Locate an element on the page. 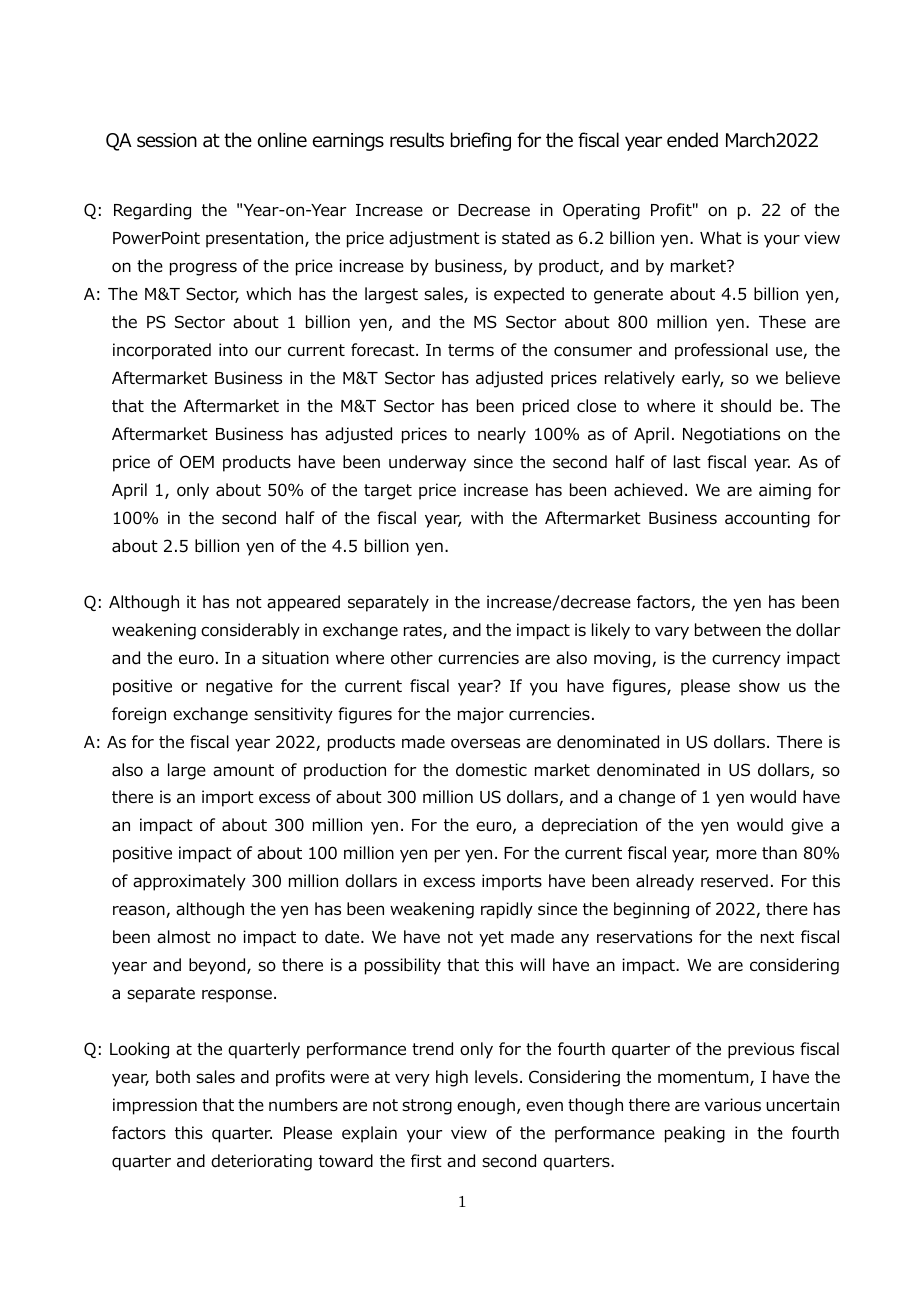 This page has width=924, height=1308. considerably is located at coordinates (250, 631).
